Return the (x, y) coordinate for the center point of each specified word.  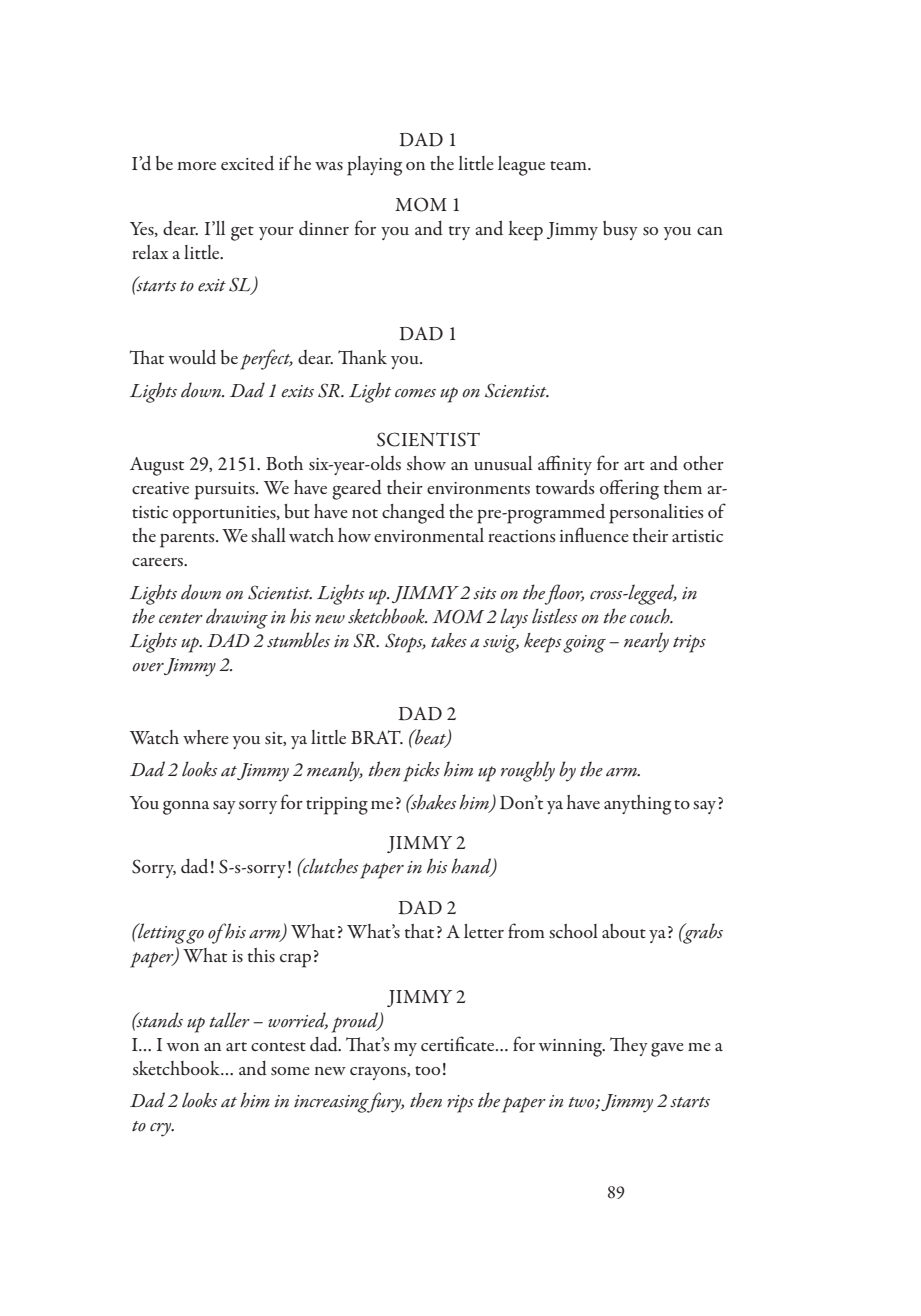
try (459, 233)
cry (162, 1130)
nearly (646, 642)
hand (472, 867)
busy (620, 230)
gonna (186, 808)
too (427, 1070)
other (703, 463)
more (196, 166)
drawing (237, 618)
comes (415, 393)
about (624, 931)
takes (449, 640)
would (192, 357)
